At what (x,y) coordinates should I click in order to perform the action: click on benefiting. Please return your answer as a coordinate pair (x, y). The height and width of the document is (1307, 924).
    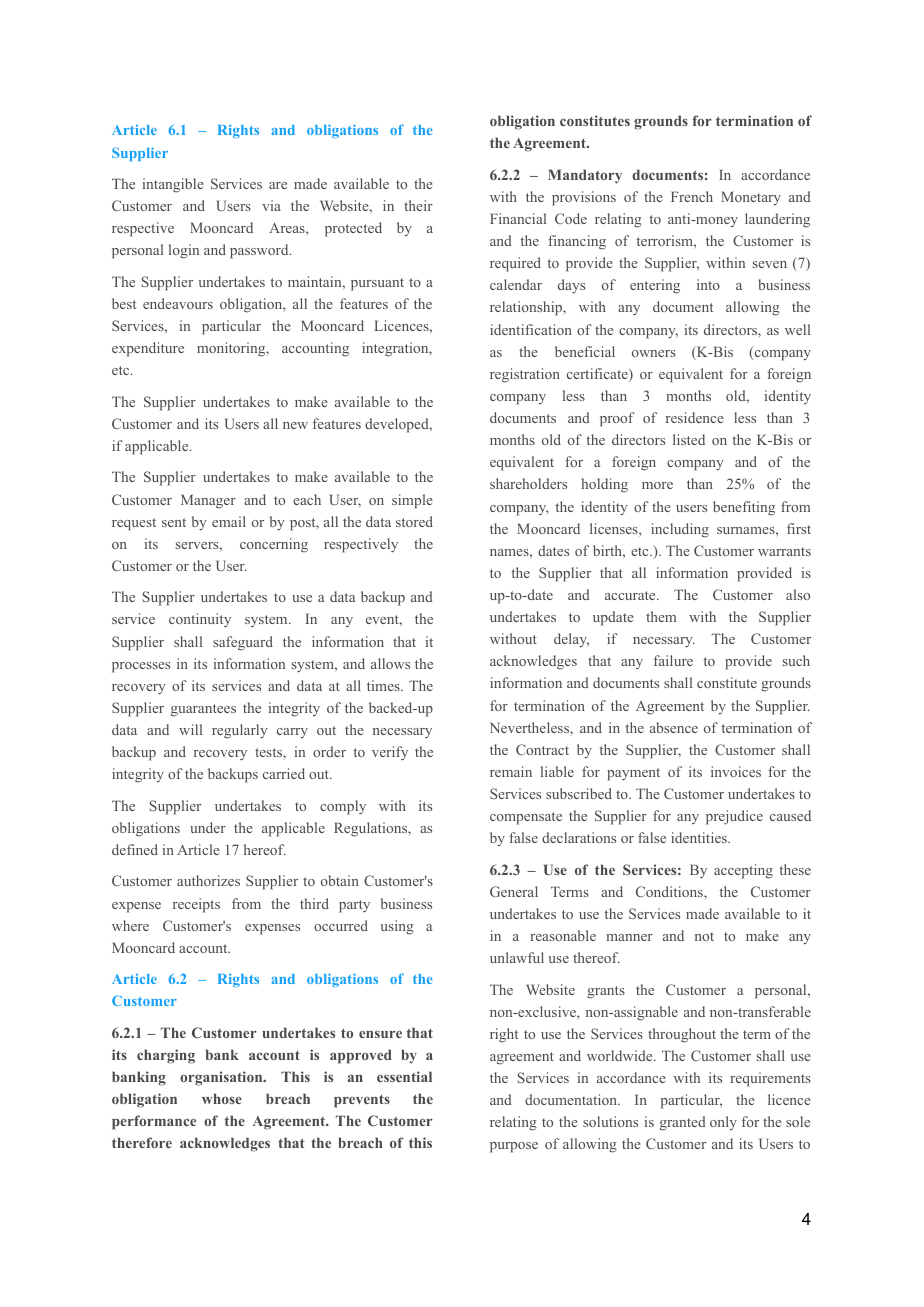
    Looking at the image, I should click on (744, 508).
